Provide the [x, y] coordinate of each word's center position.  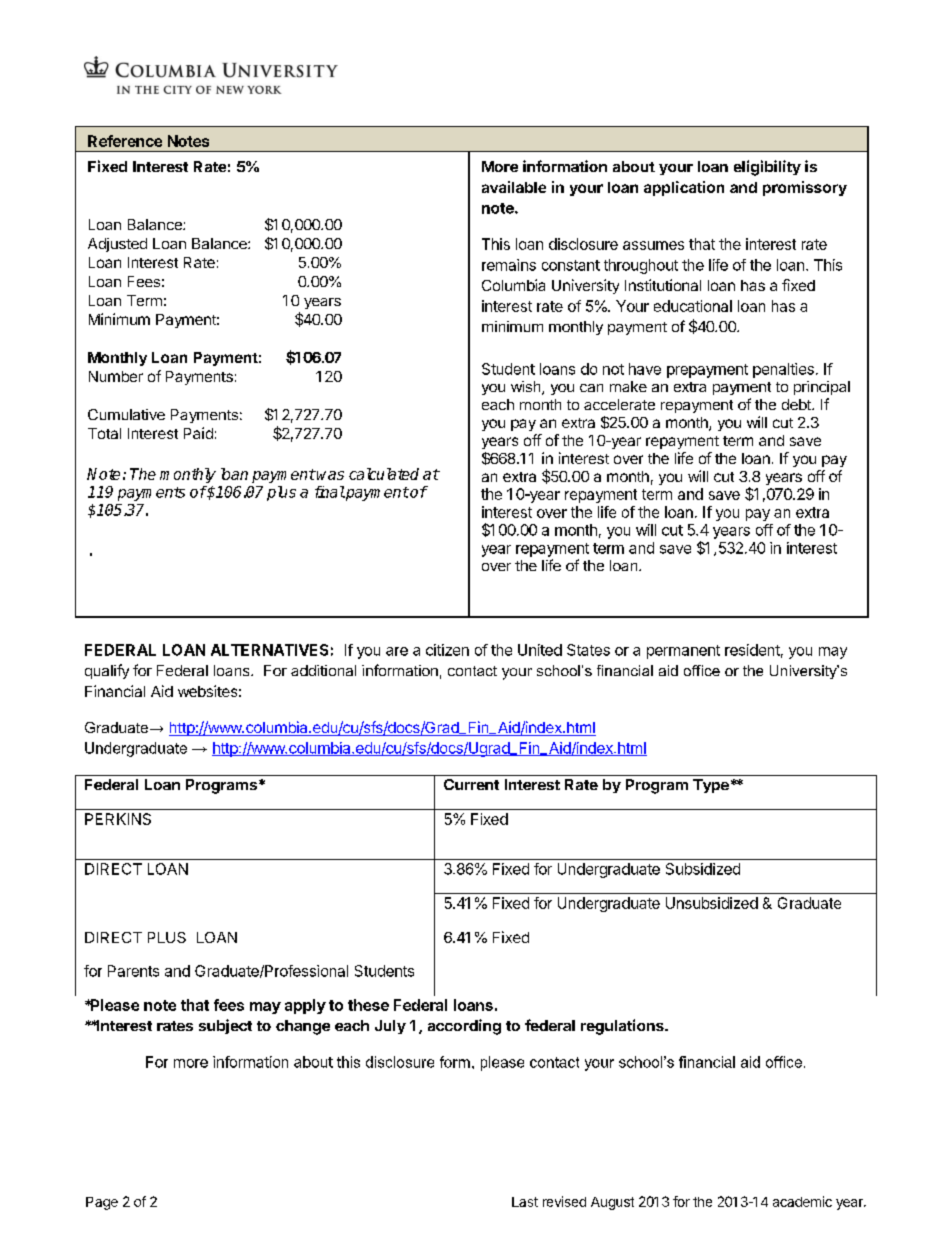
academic [802, 1201]
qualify [107, 671]
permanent [683, 652]
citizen [447, 650]
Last [525, 1202]
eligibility [767, 168]
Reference [125, 141]
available [514, 187]
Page [102, 1203]
